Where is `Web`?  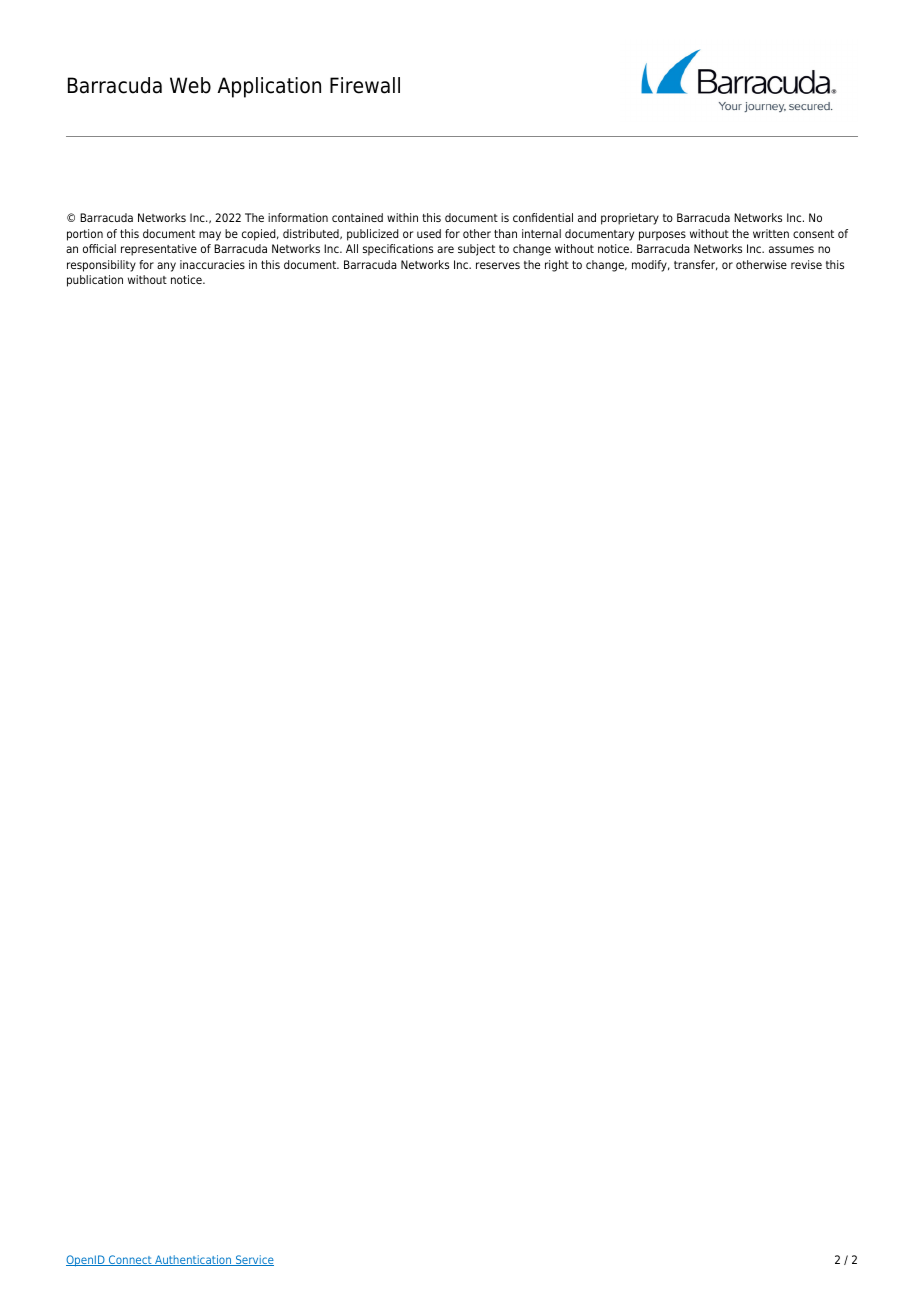
Web is located at coordinates (190, 85).
